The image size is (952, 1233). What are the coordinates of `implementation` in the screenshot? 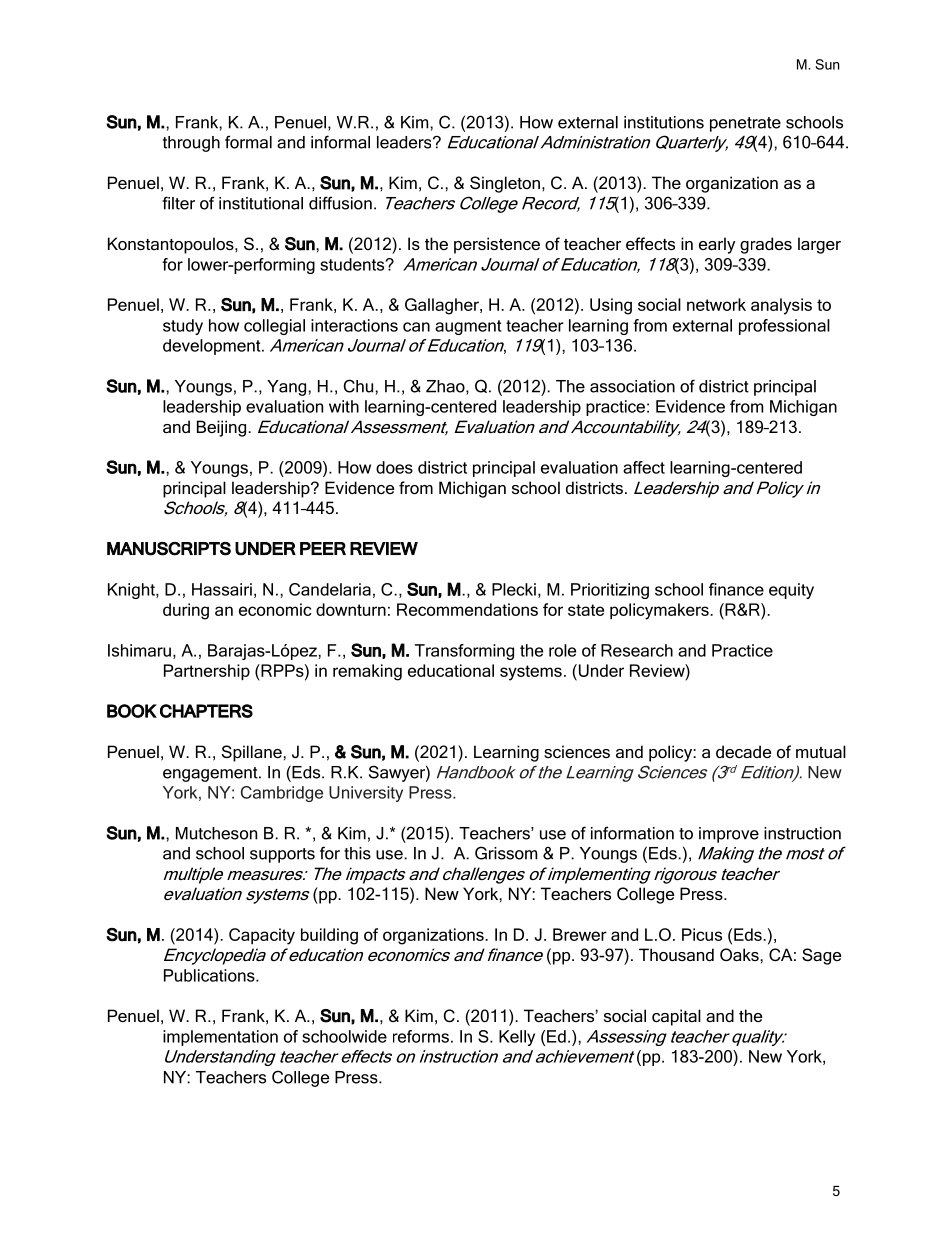 It's located at (220, 1038).
